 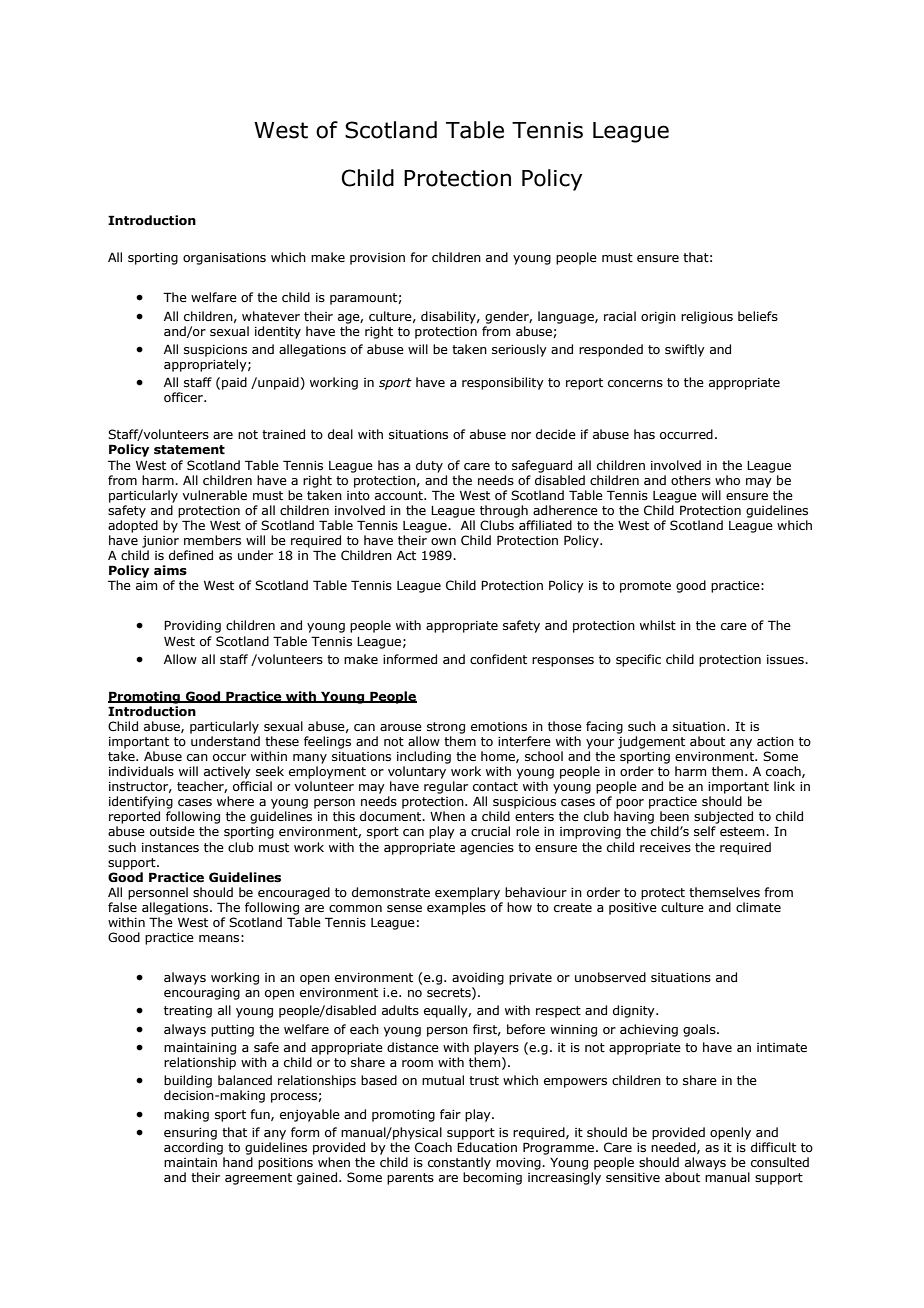 What do you see at coordinates (498, 659) in the document?
I see `confident` at bounding box center [498, 659].
